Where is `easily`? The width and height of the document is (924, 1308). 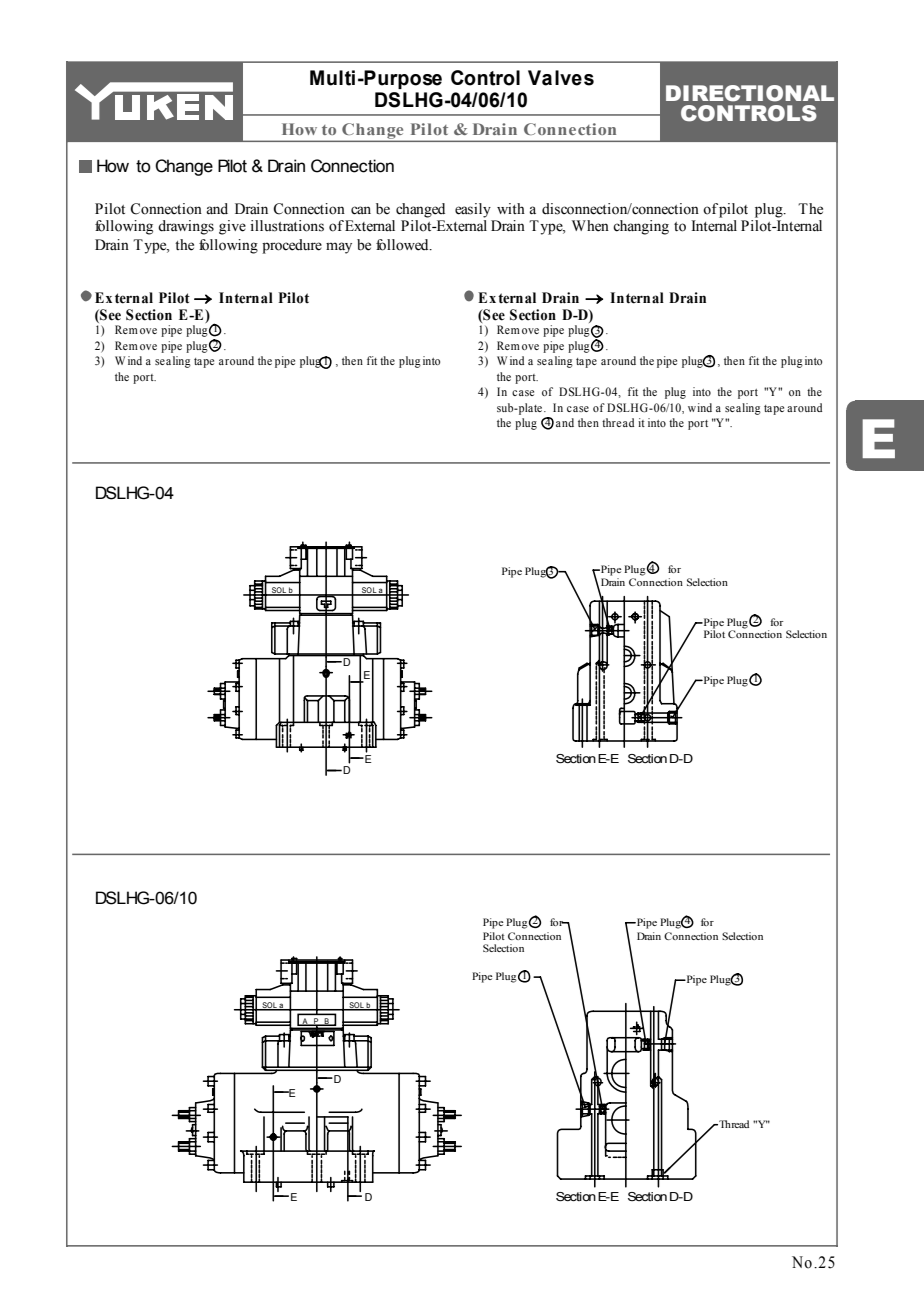 easily is located at coordinates (473, 210).
